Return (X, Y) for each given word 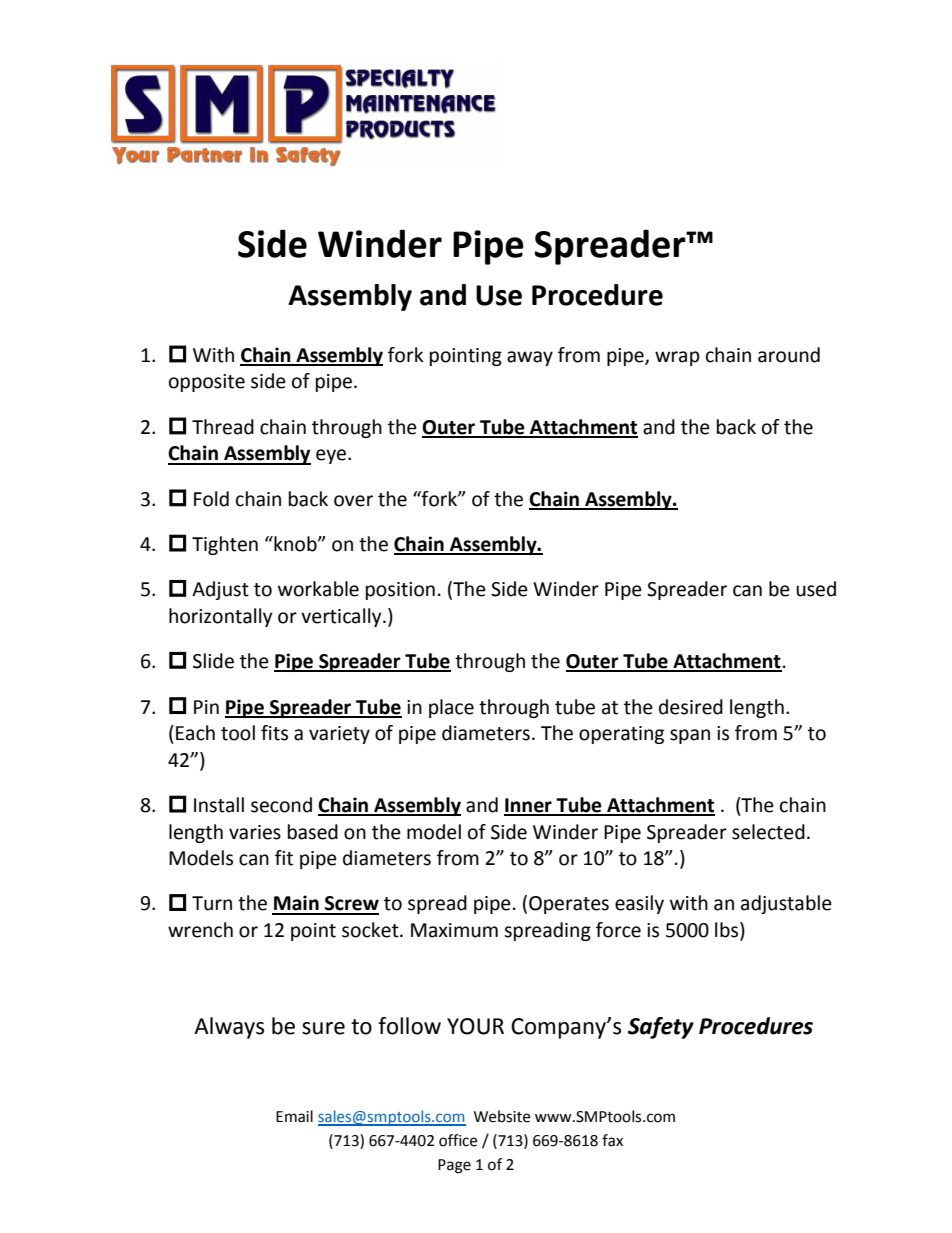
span (690, 736)
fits (274, 733)
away (530, 358)
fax (612, 1140)
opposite (207, 383)
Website (502, 1116)
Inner (529, 806)
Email (294, 1116)
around (789, 355)
